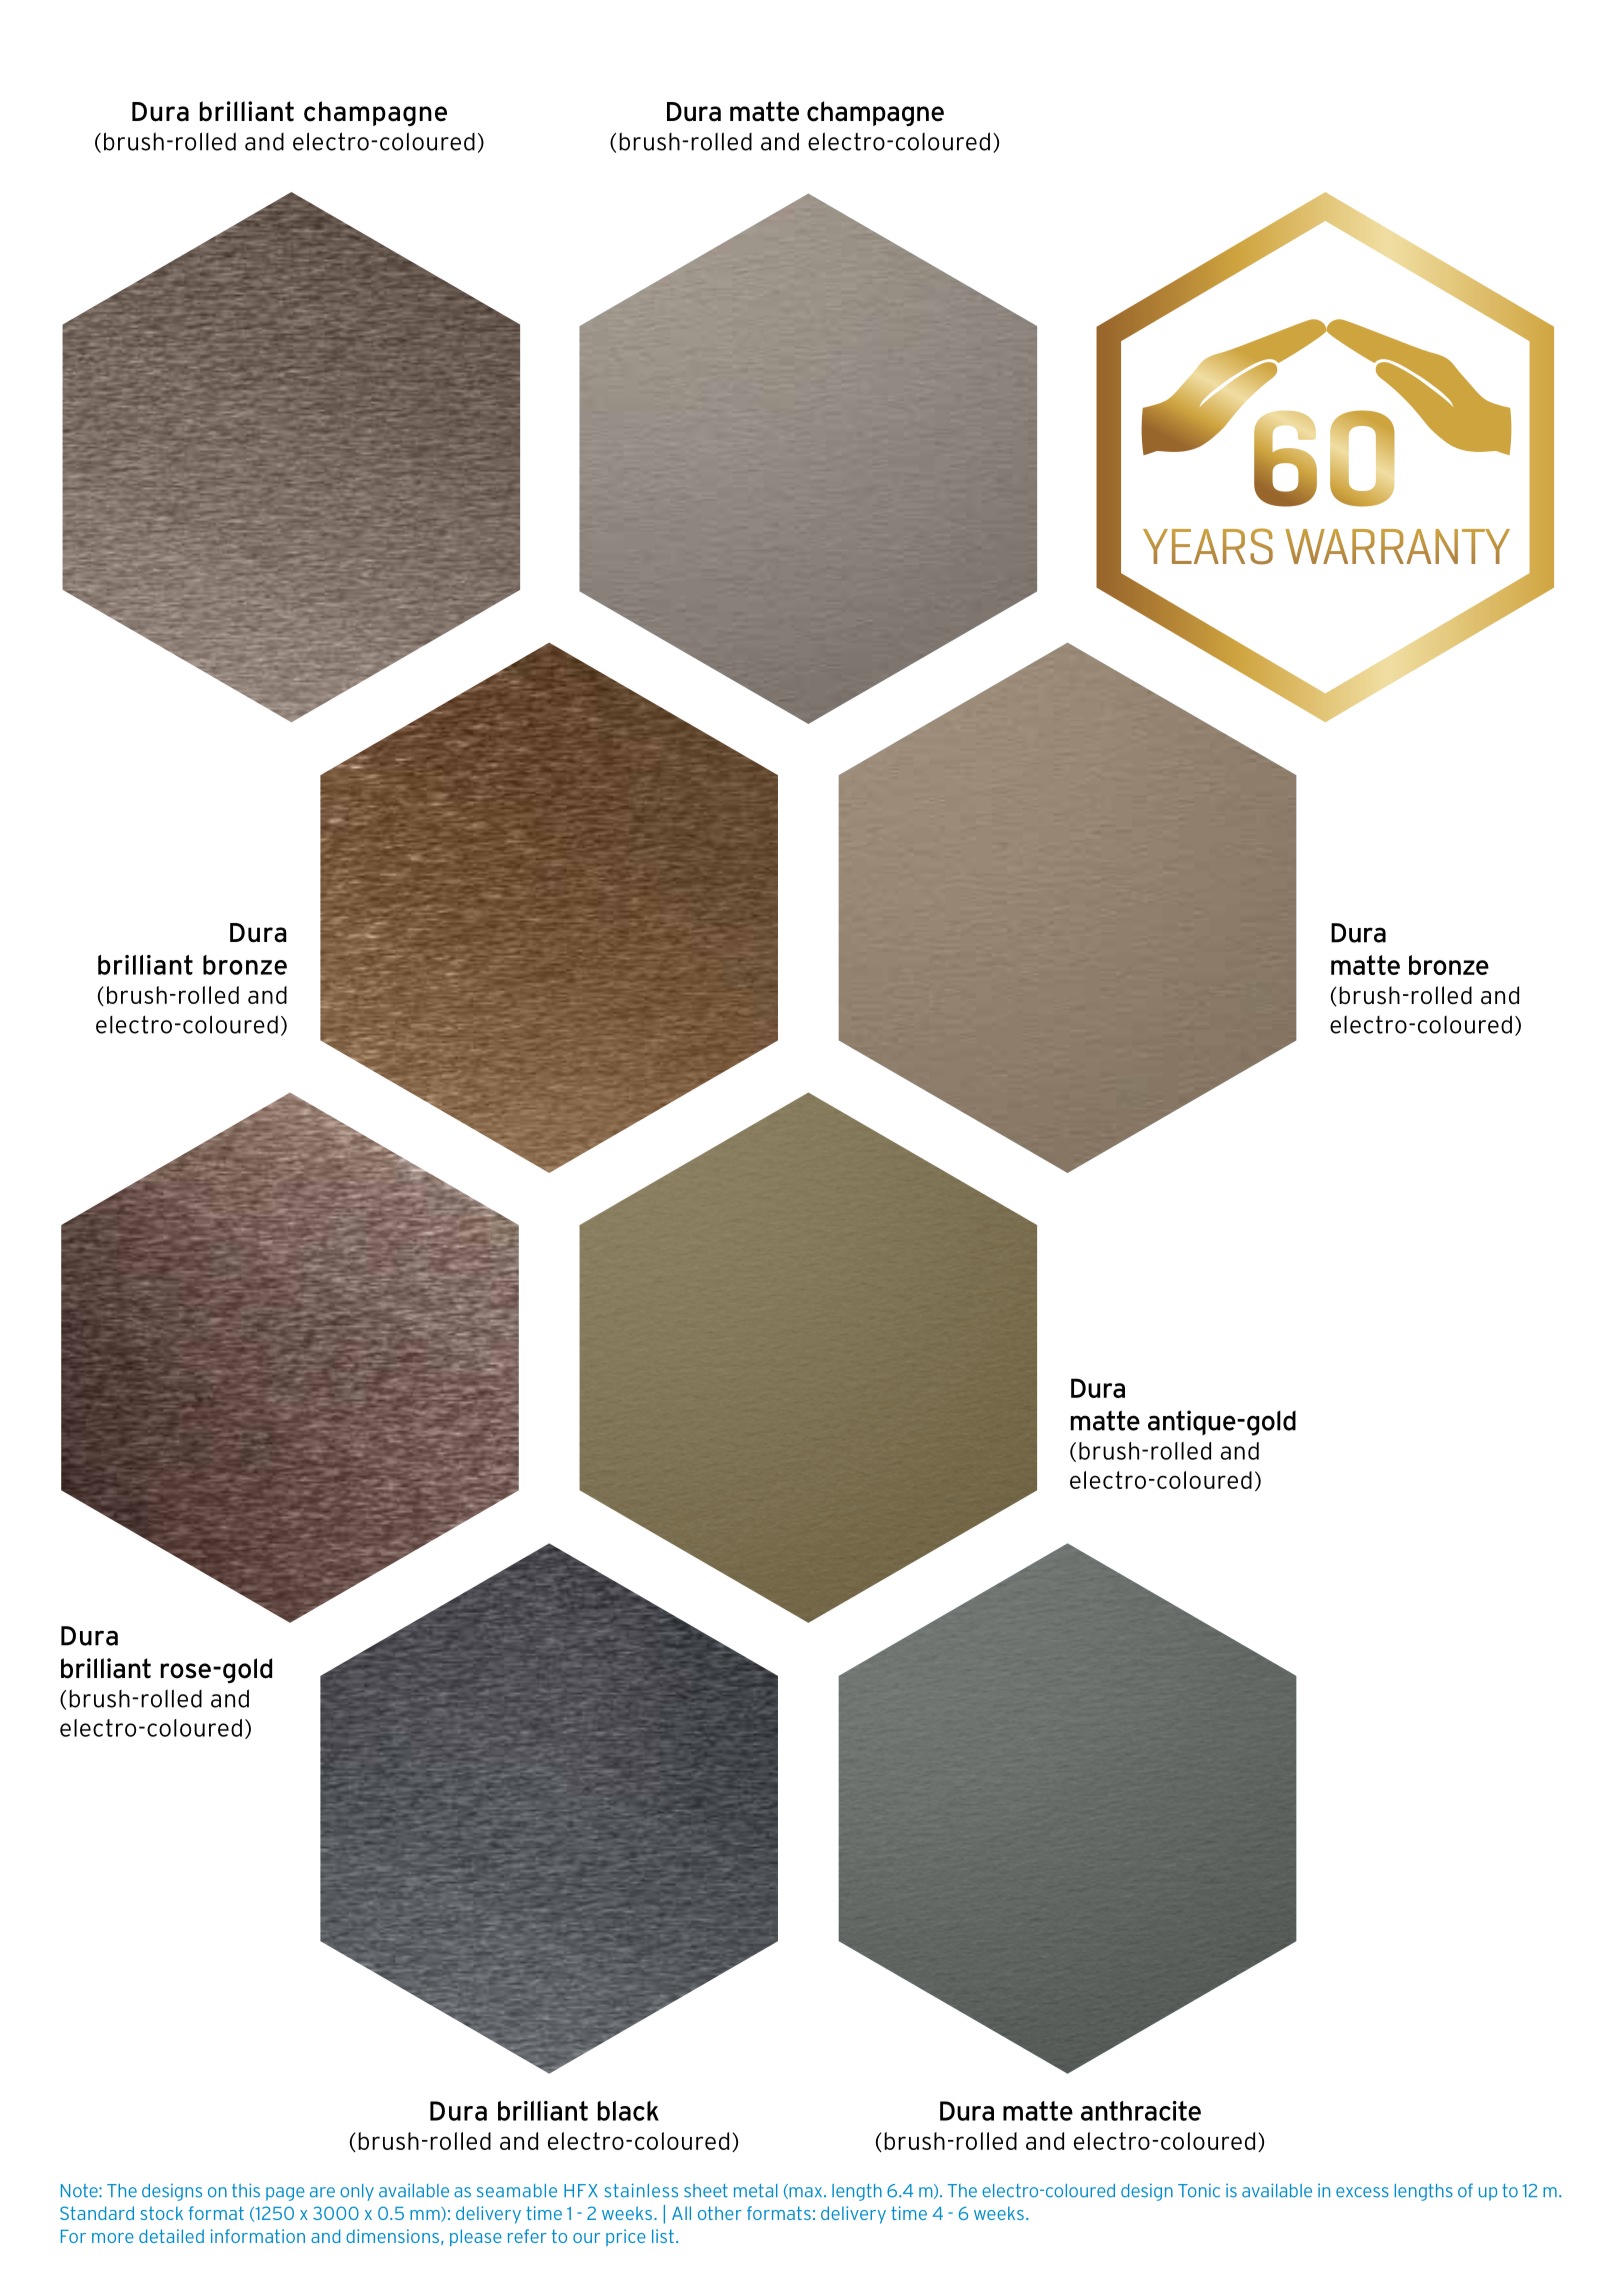  I want to click on detailed, so click(171, 2236).
